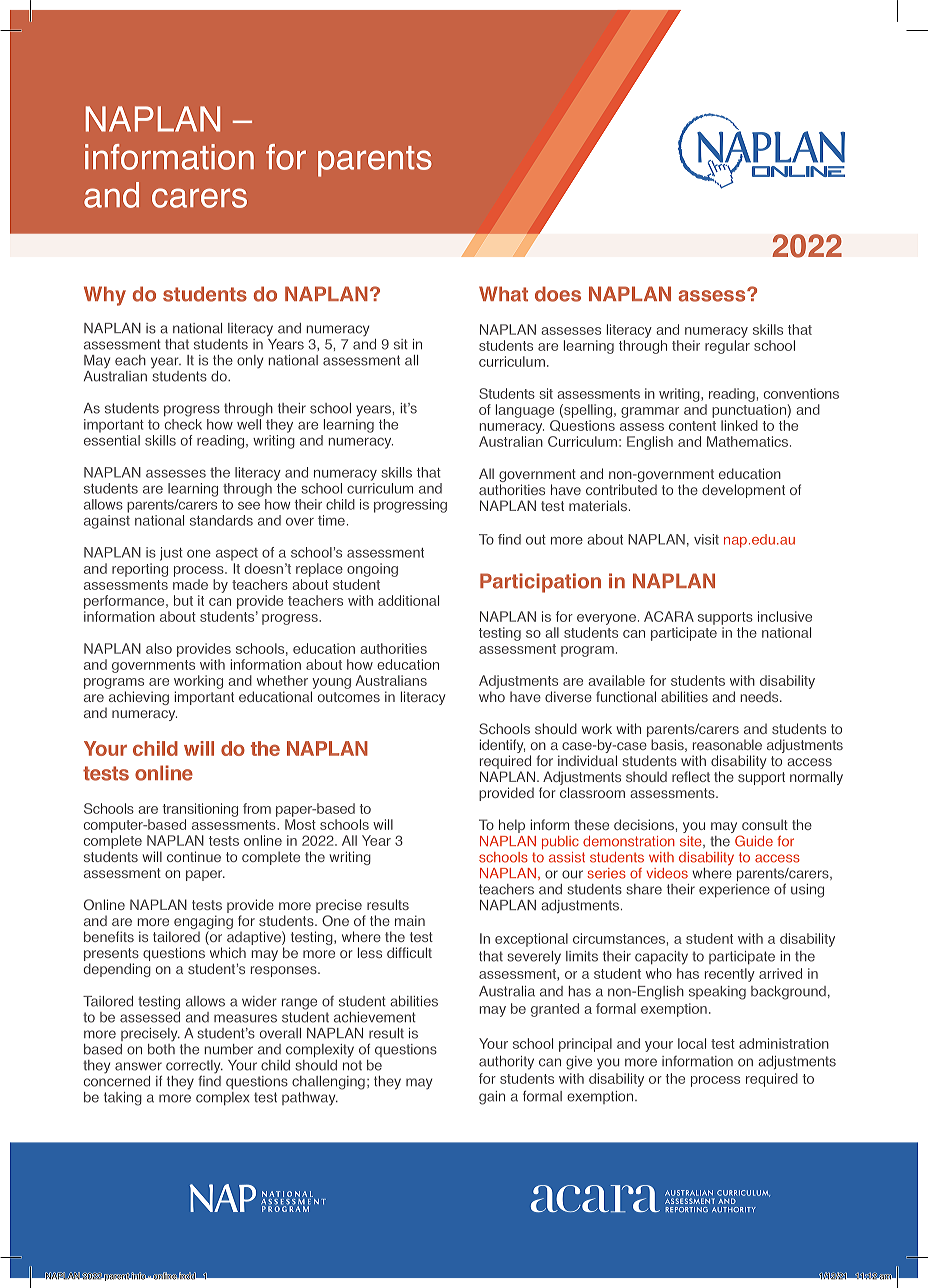 This screenshot has width=928, height=1288. What do you see at coordinates (503, 294) in the screenshot?
I see `What` at bounding box center [503, 294].
